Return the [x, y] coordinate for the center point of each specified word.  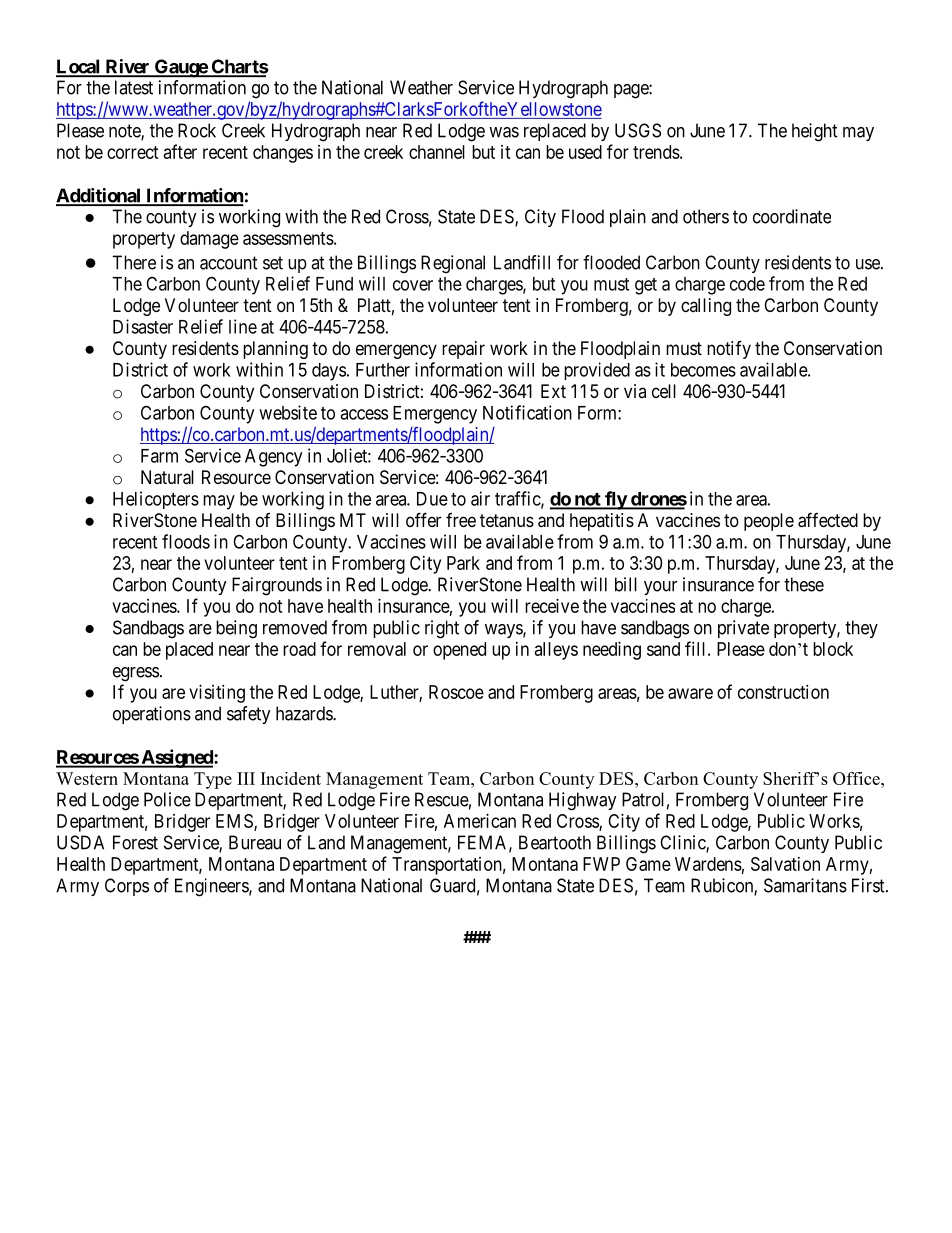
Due [432, 499]
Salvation [785, 864]
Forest [135, 842]
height [815, 132]
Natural [167, 477]
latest [134, 87]
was [504, 132]
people [769, 522]
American [480, 821]
